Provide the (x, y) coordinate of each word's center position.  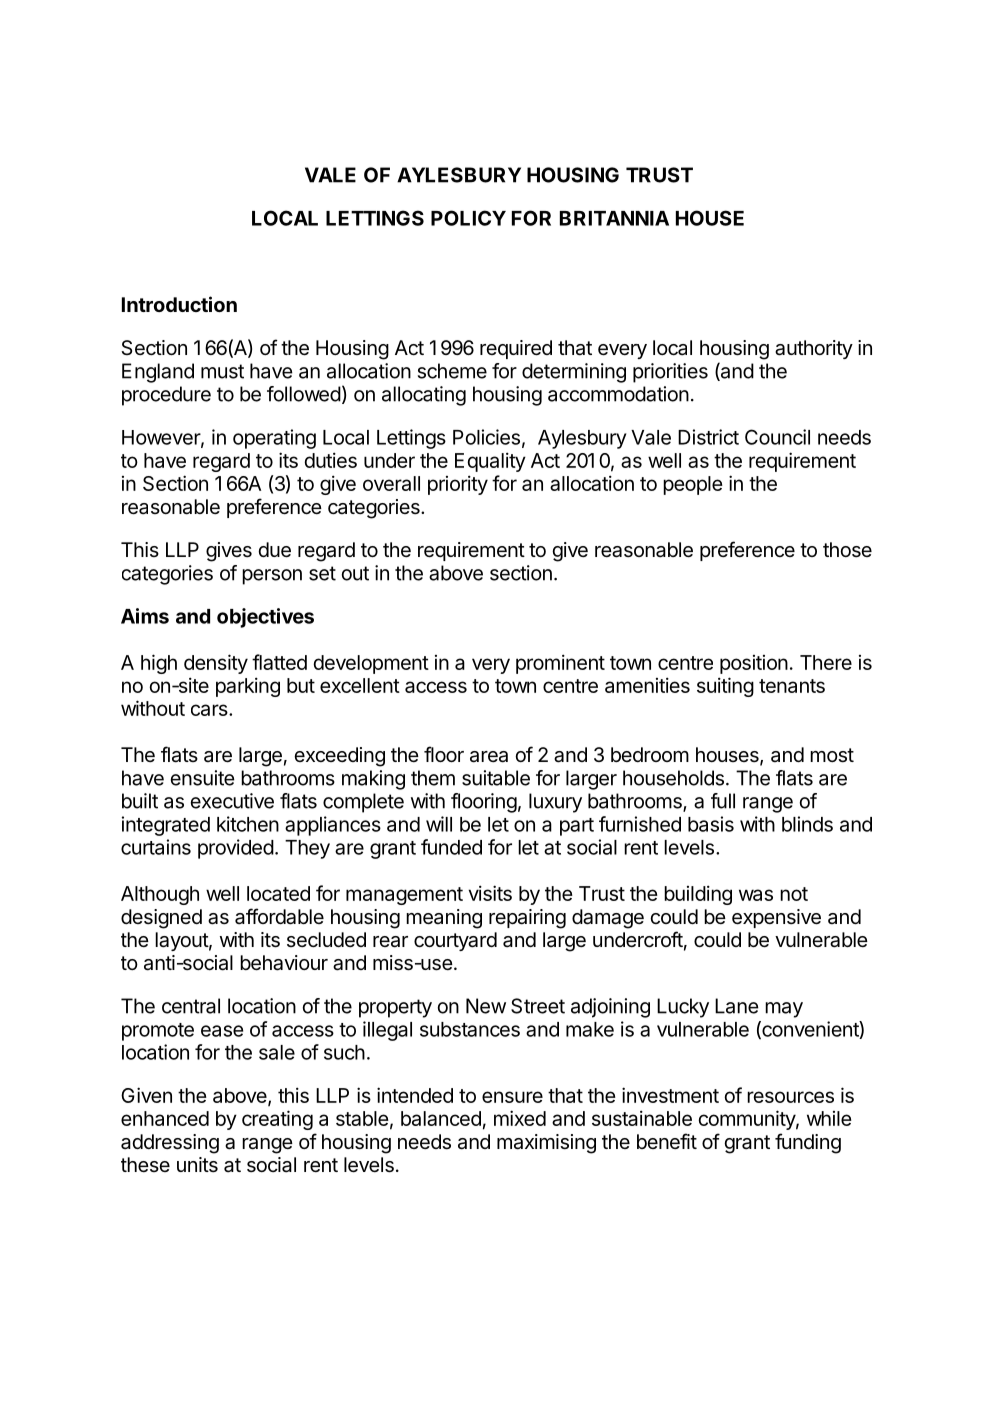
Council (777, 437)
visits (490, 893)
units (197, 1165)
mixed (520, 1118)
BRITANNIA (614, 218)
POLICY (468, 218)
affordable (279, 916)
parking (248, 687)
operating (274, 439)
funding (808, 1143)
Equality (490, 462)
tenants (792, 686)
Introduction (179, 304)
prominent (560, 664)
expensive (776, 918)
